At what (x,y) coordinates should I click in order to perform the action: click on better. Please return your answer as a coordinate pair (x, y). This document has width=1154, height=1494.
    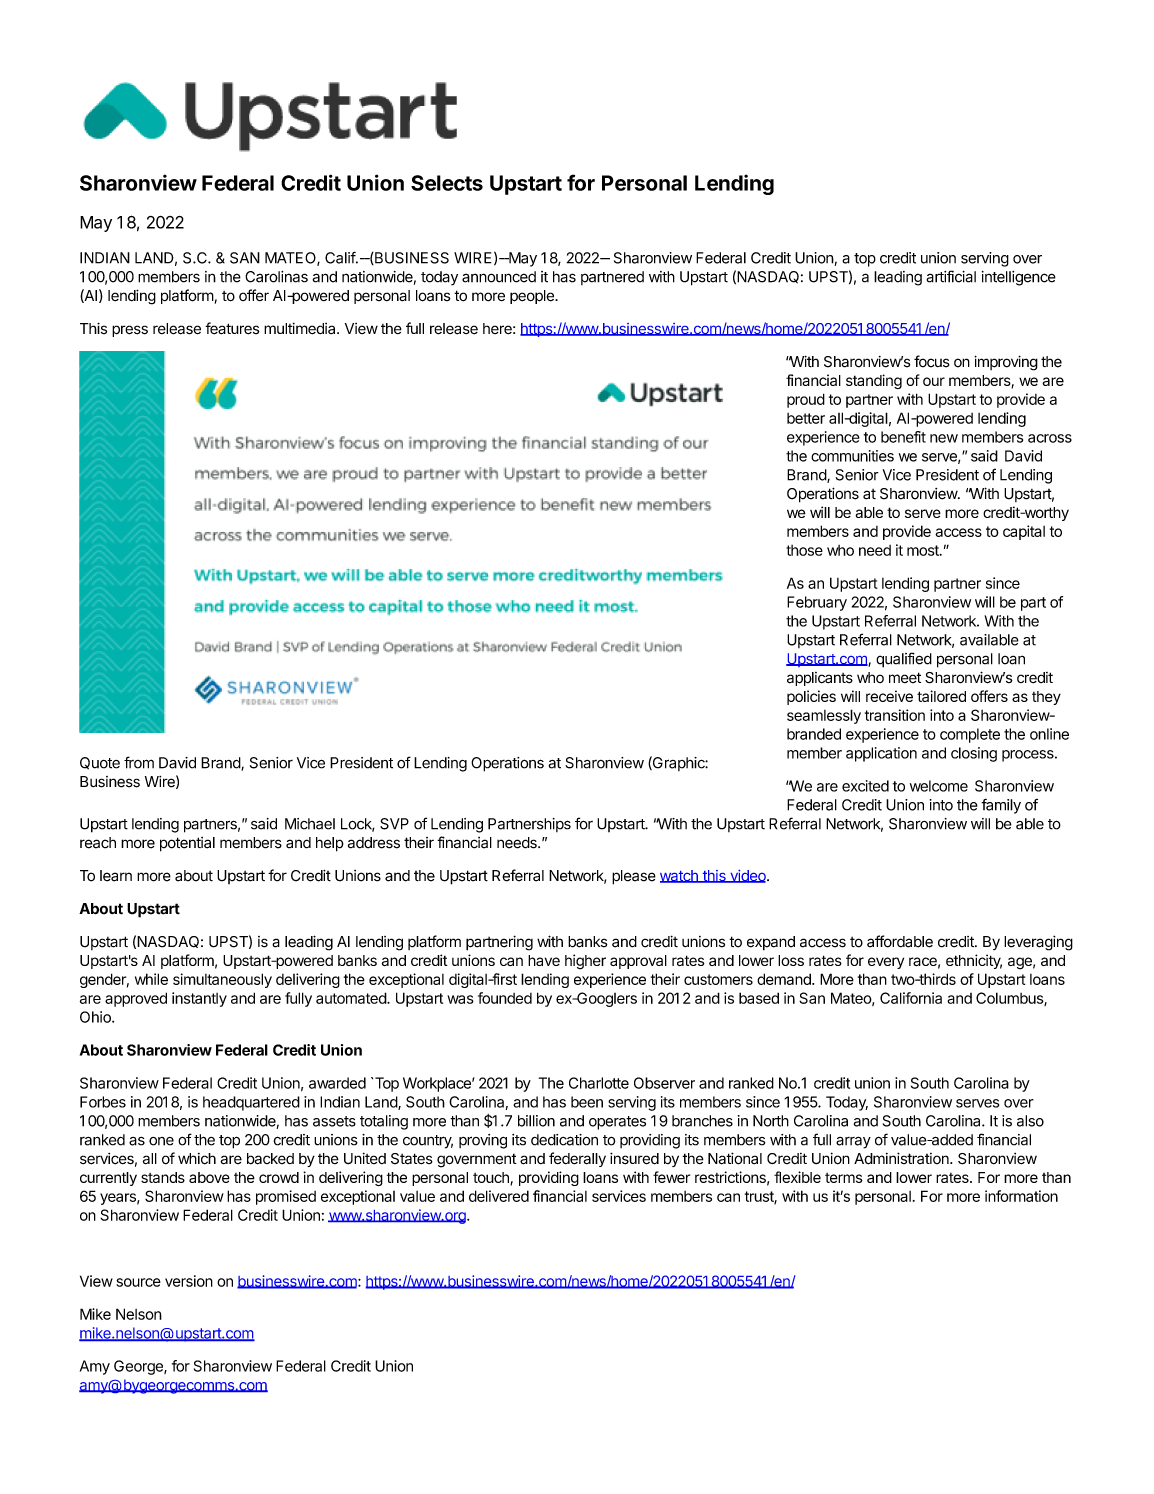
    Looking at the image, I should click on (806, 418).
